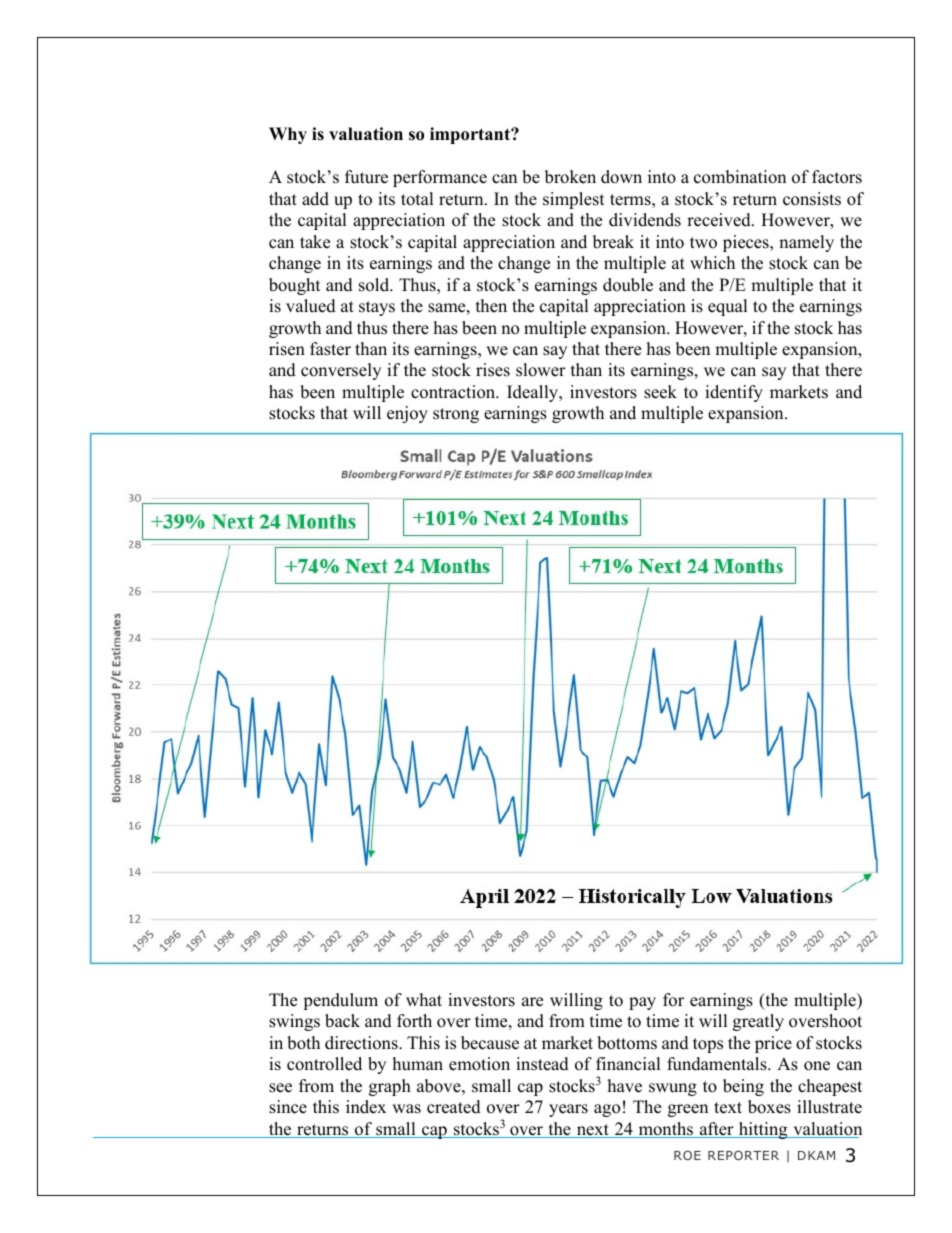 The height and width of the page is (1233, 952). What do you see at coordinates (456, 415) in the page?
I see `strong` at bounding box center [456, 415].
